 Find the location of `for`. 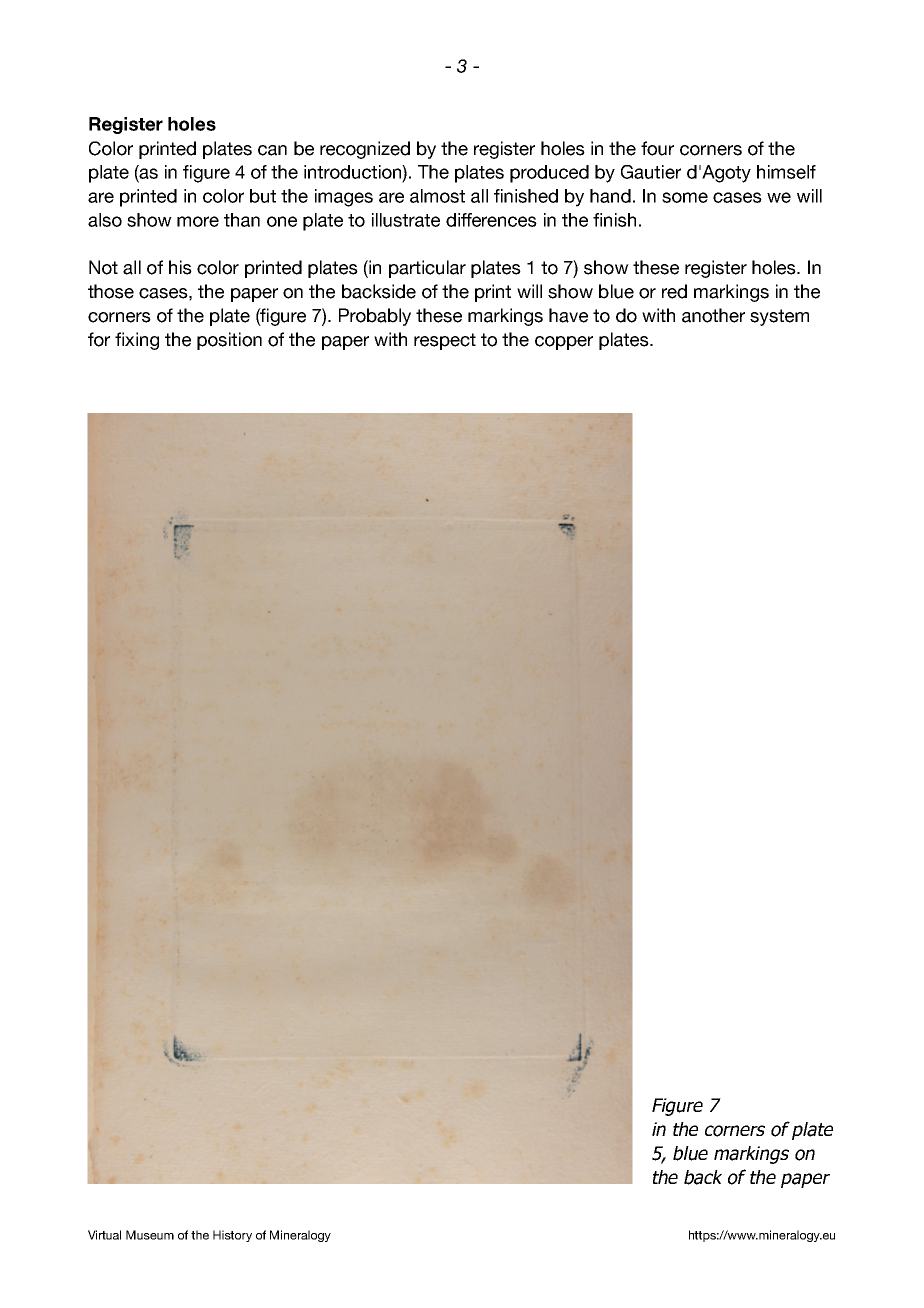

for is located at coordinates (99, 339).
